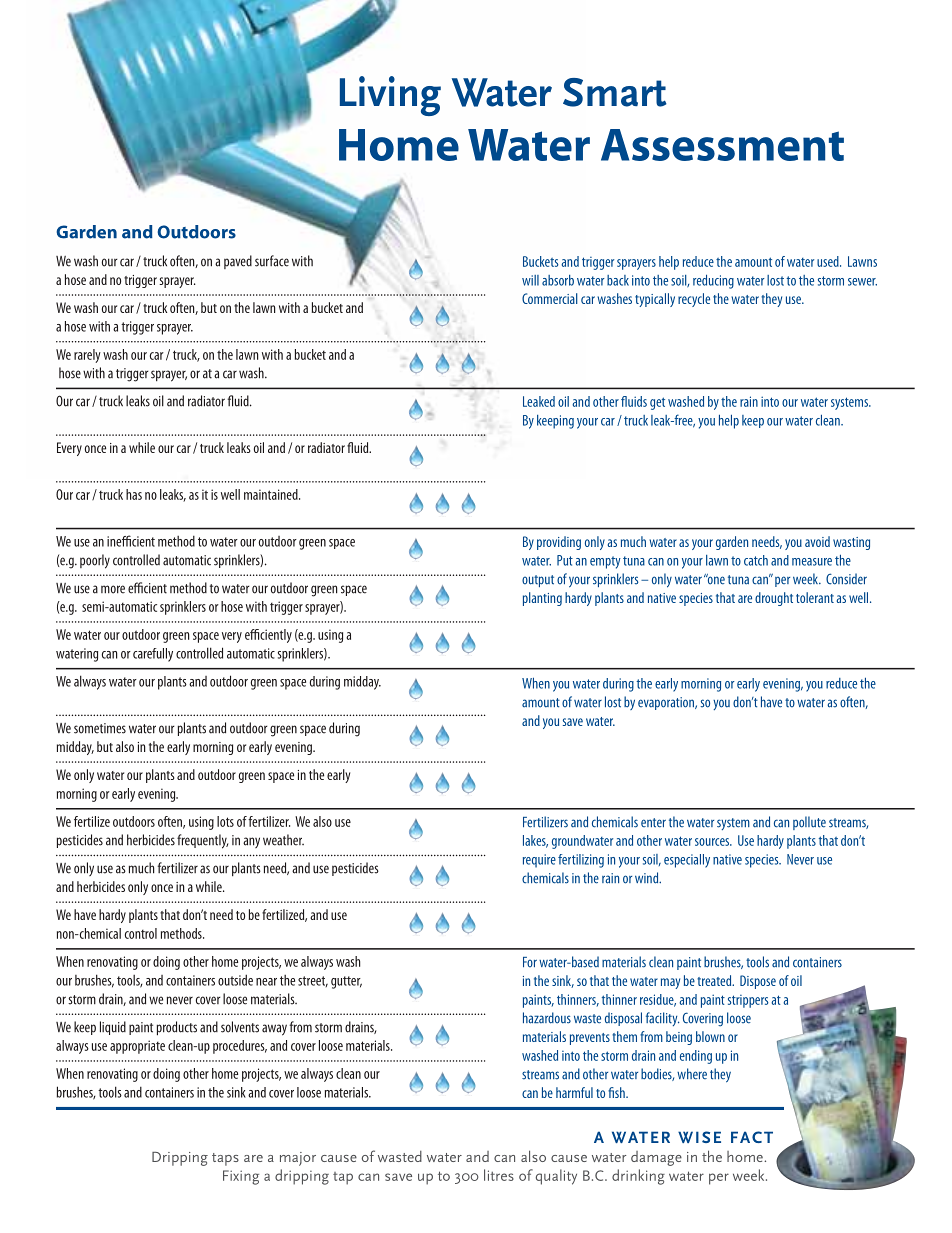 This screenshot has height=1233, width=952. What do you see at coordinates (225, 1159) in the screenshot?
I see `taps` at bounding box center [225, 1159].
